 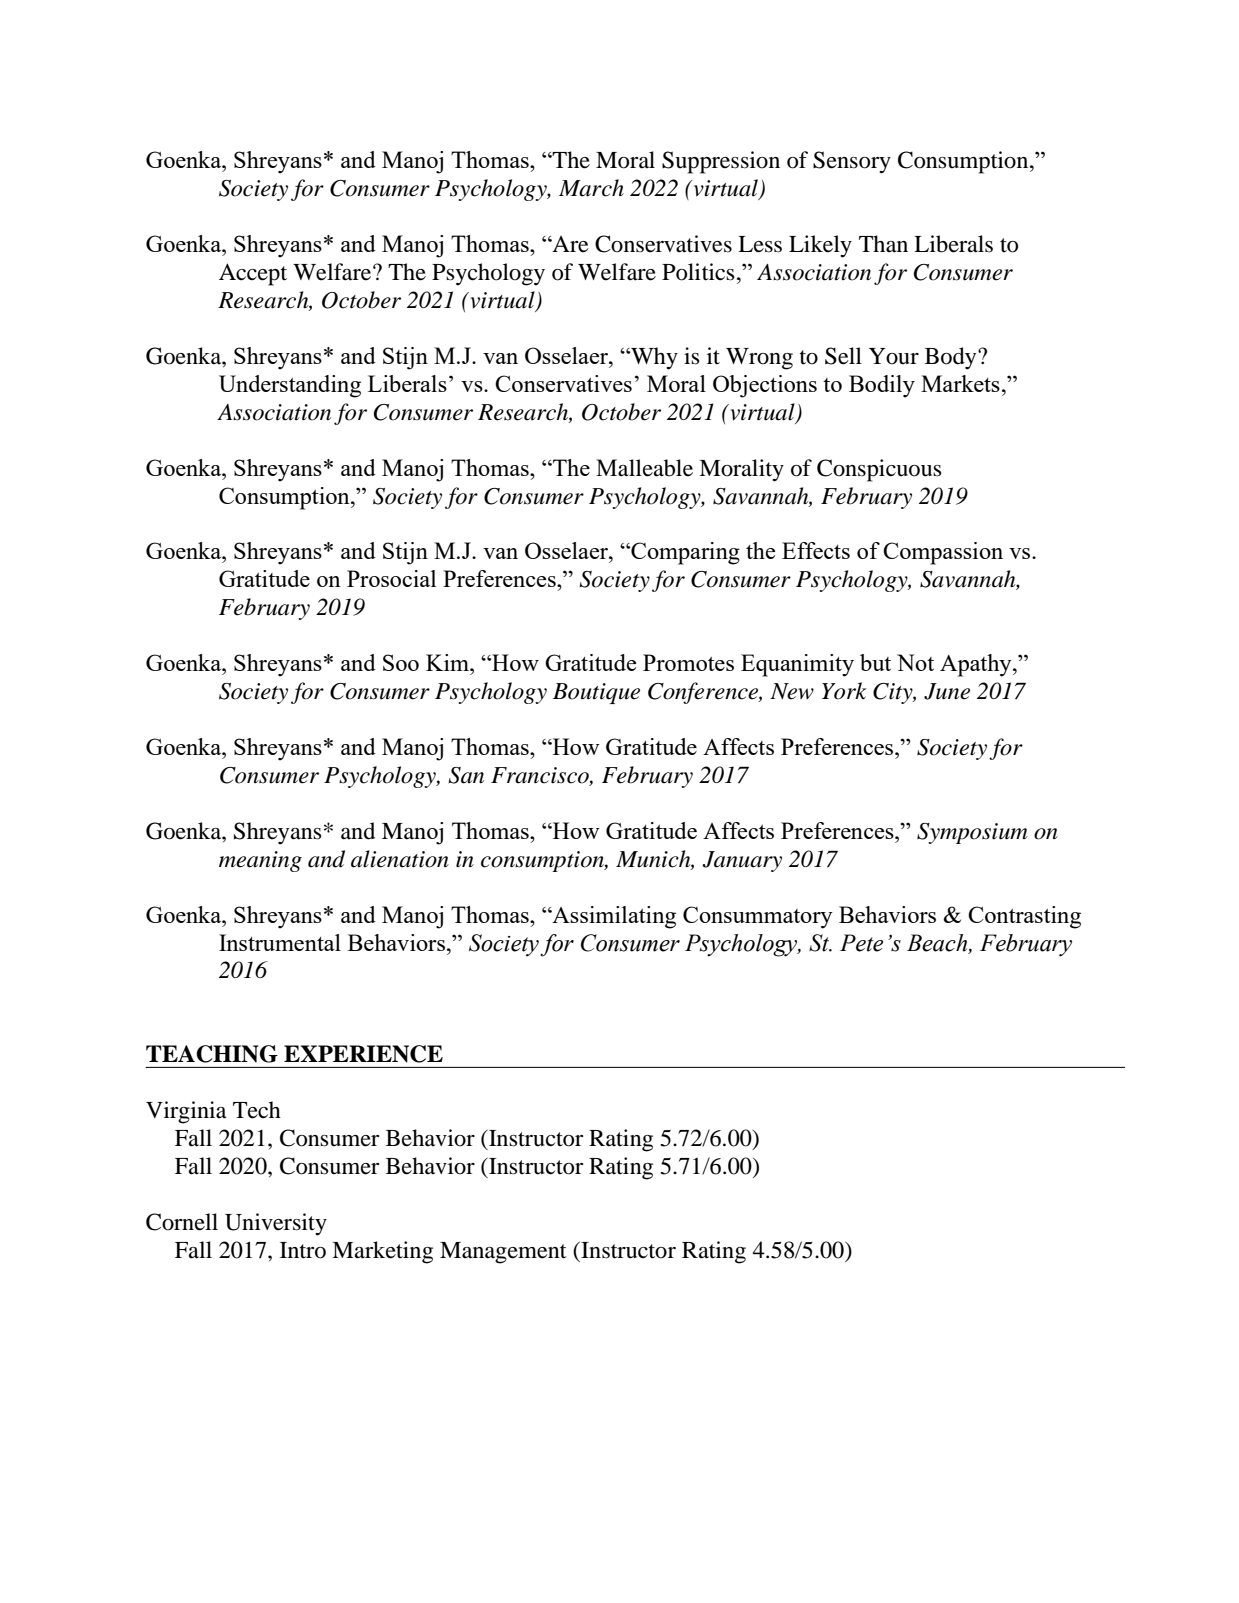 I want to click on March, so click(x=591, y=188).
